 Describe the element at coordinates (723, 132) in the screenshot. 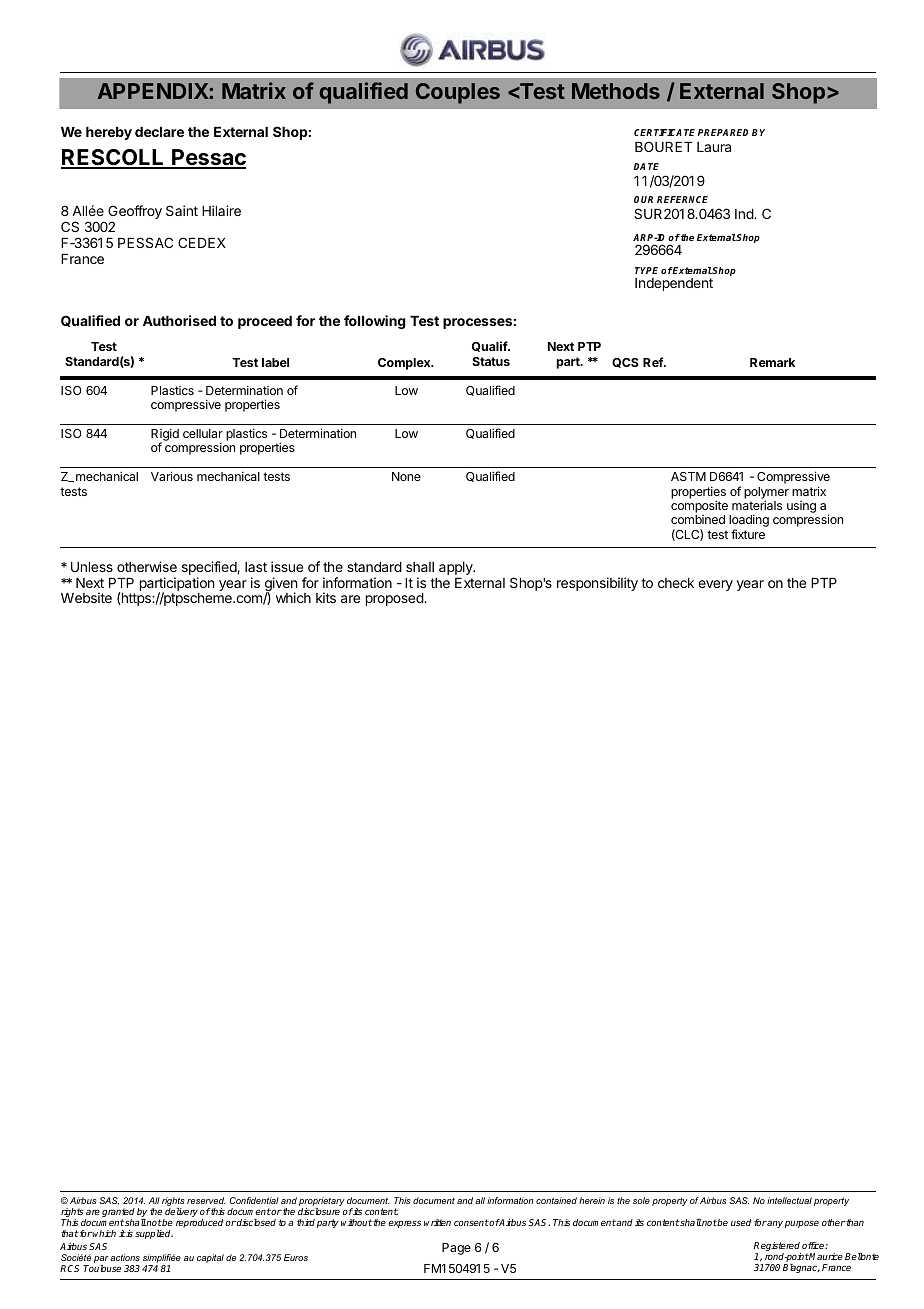

I see `PREPARED` at that location.
